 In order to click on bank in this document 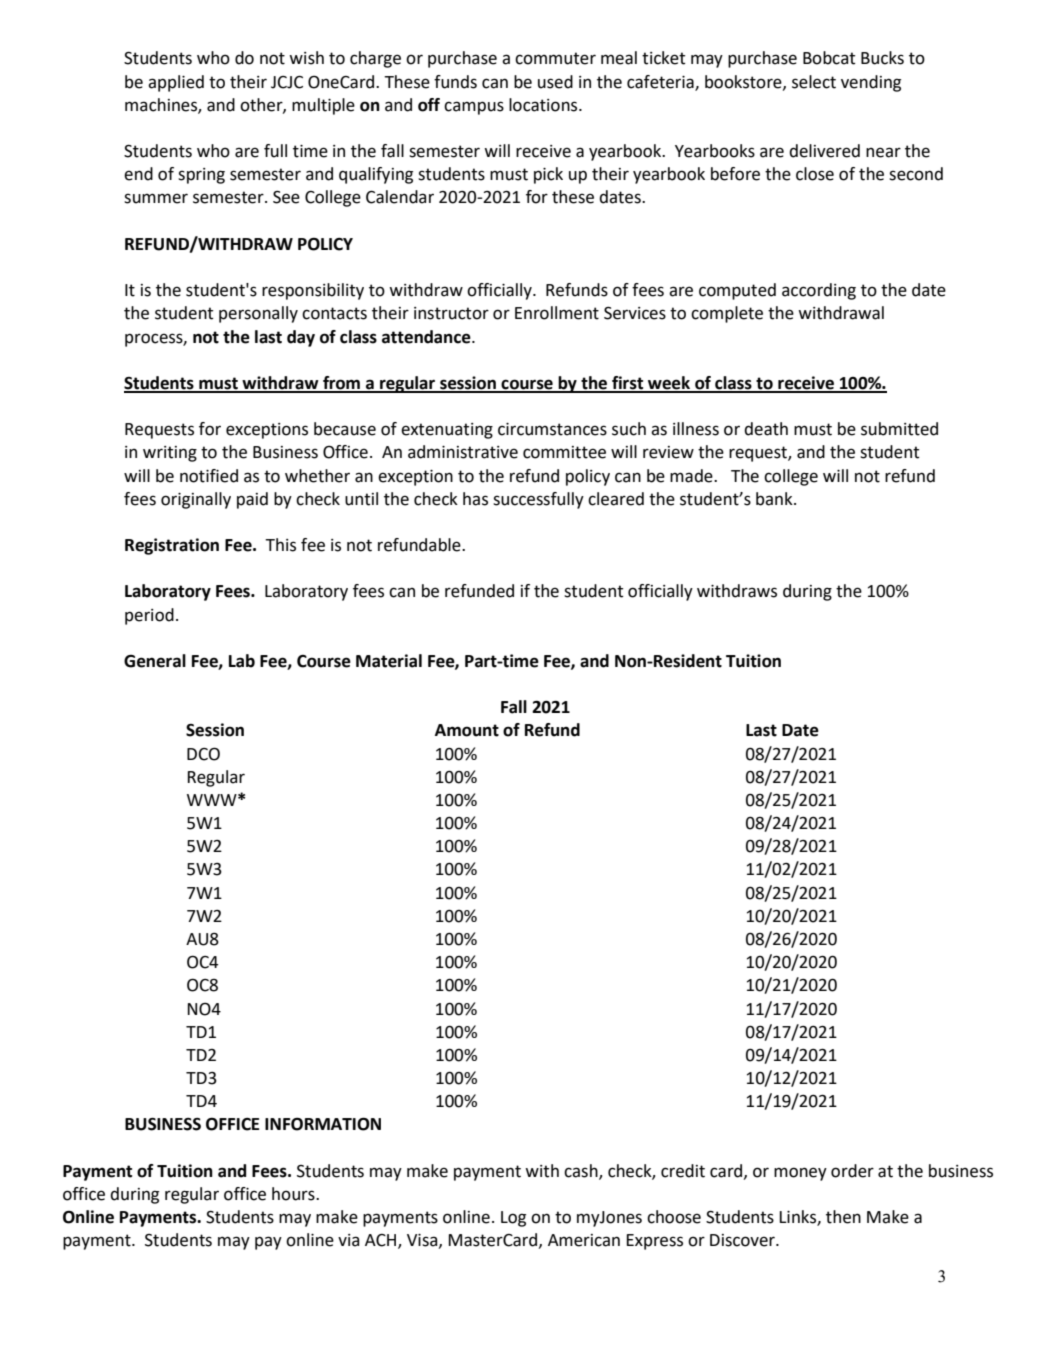, I will do `click(775, 499)`.
